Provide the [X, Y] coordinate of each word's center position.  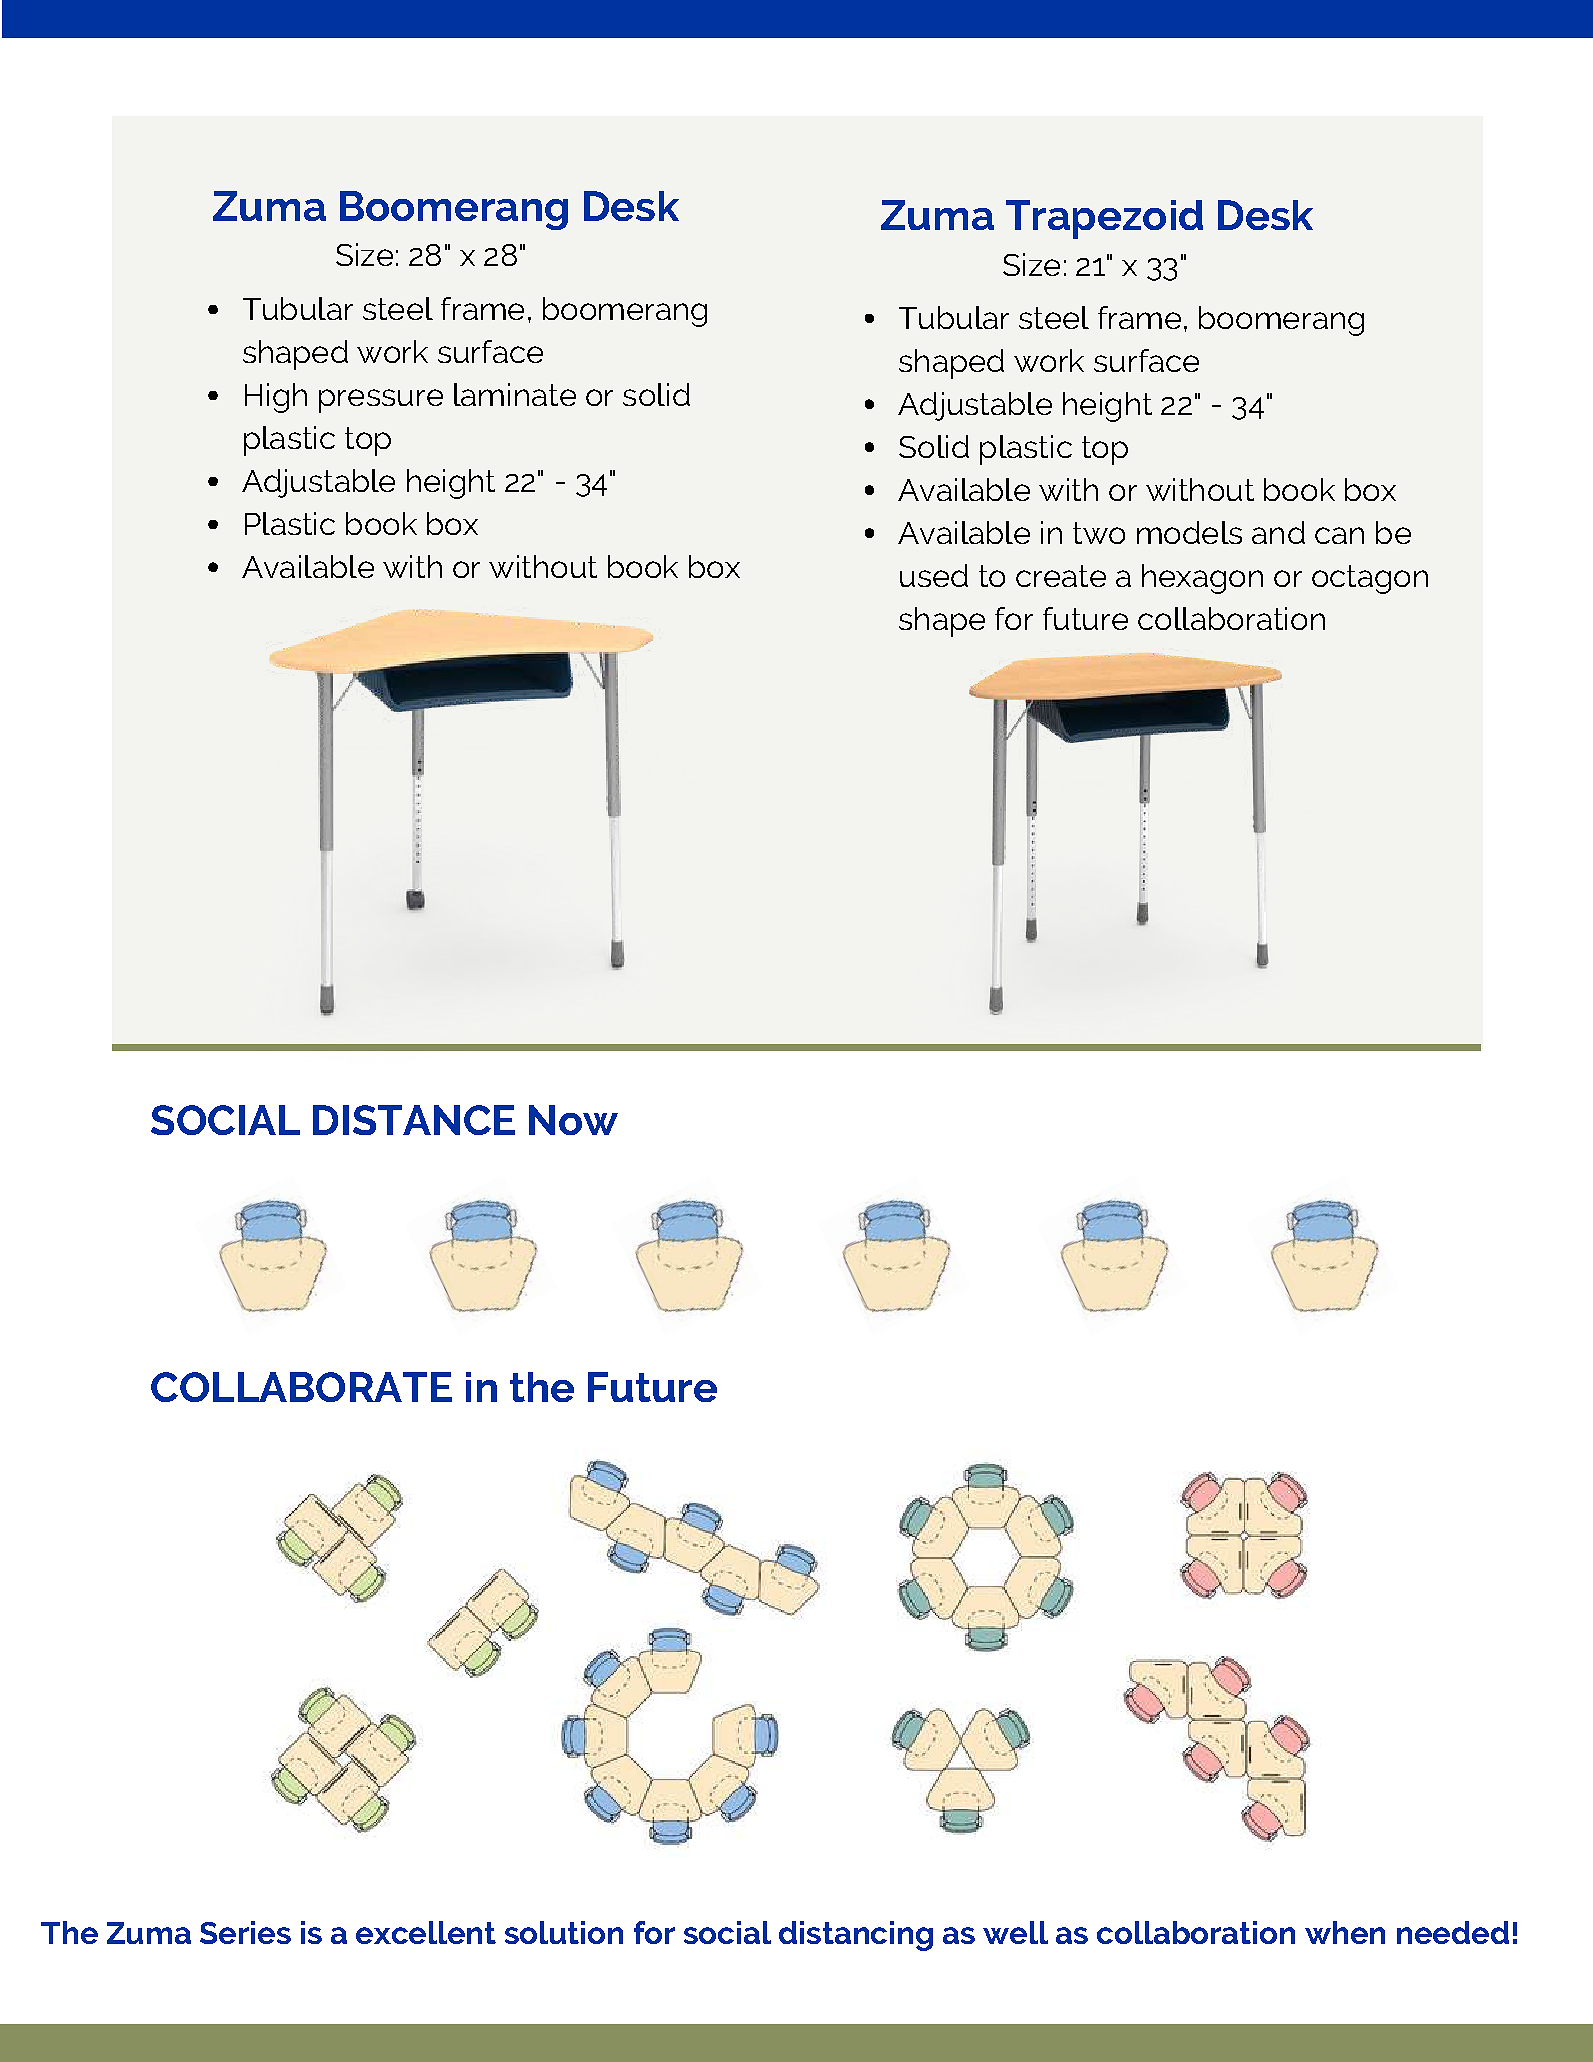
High [276, 398]
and [1278, 532]
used [934, 575]
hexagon [1202, 579]
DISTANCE [414, 1120]
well [1015, 1932]
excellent [426, 1932]
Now [573, 1120]
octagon [1370, 579]
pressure [381, 401]
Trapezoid [1104, 219]
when [1345, 1932]
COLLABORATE [301, 1387]
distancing [856, 1936]
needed [1453, 1932]
